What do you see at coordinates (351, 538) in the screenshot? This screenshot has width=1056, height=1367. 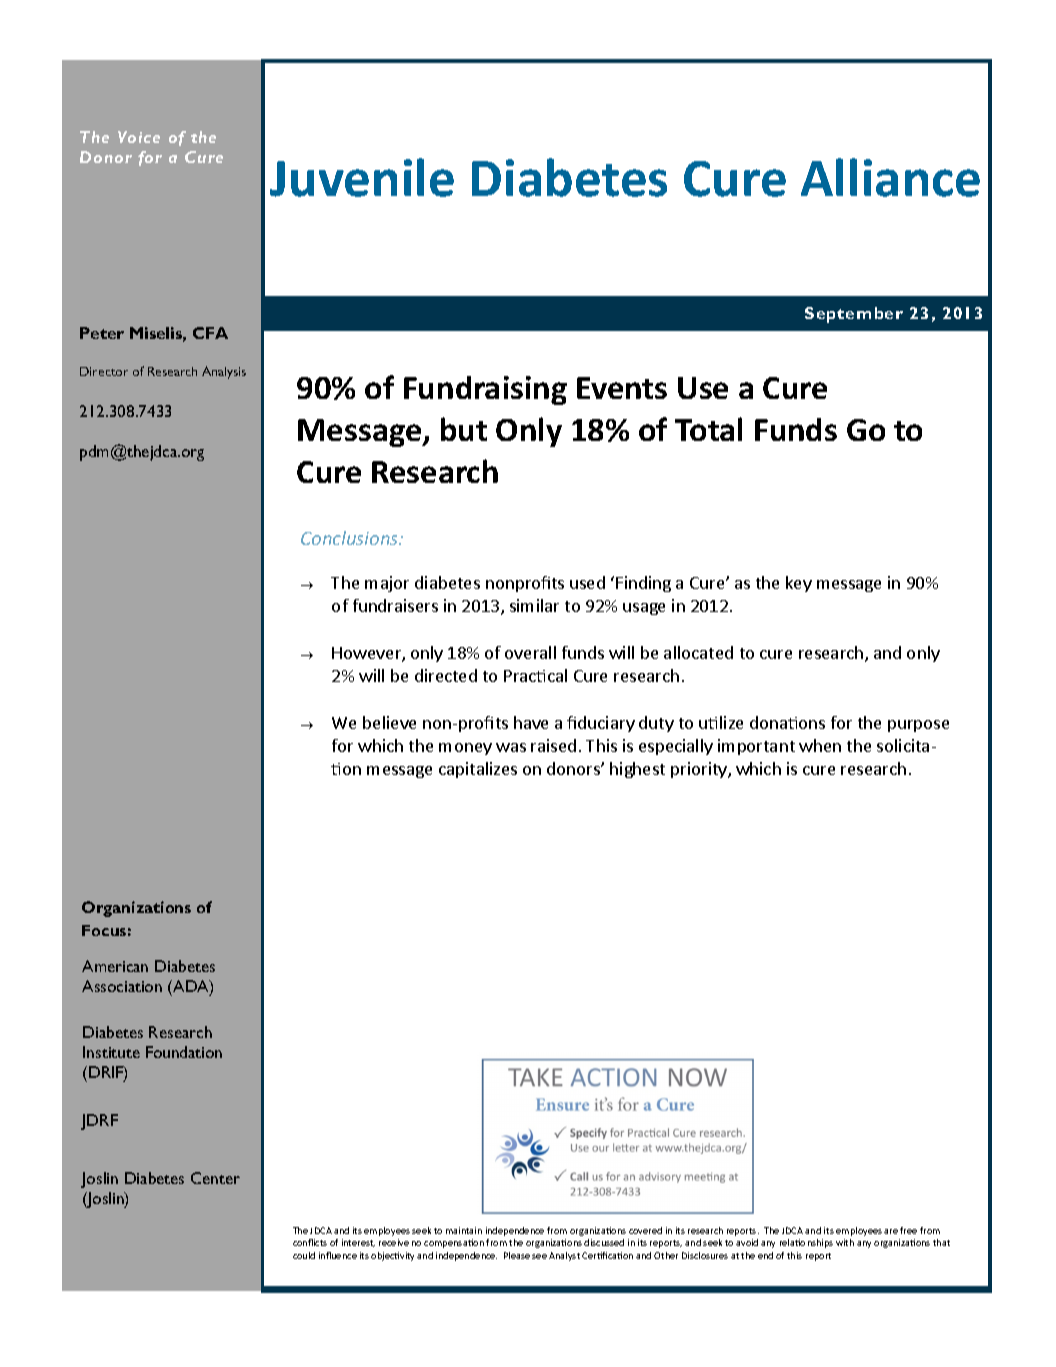 I see `Conclusions` at bounding box center [351, 538].
